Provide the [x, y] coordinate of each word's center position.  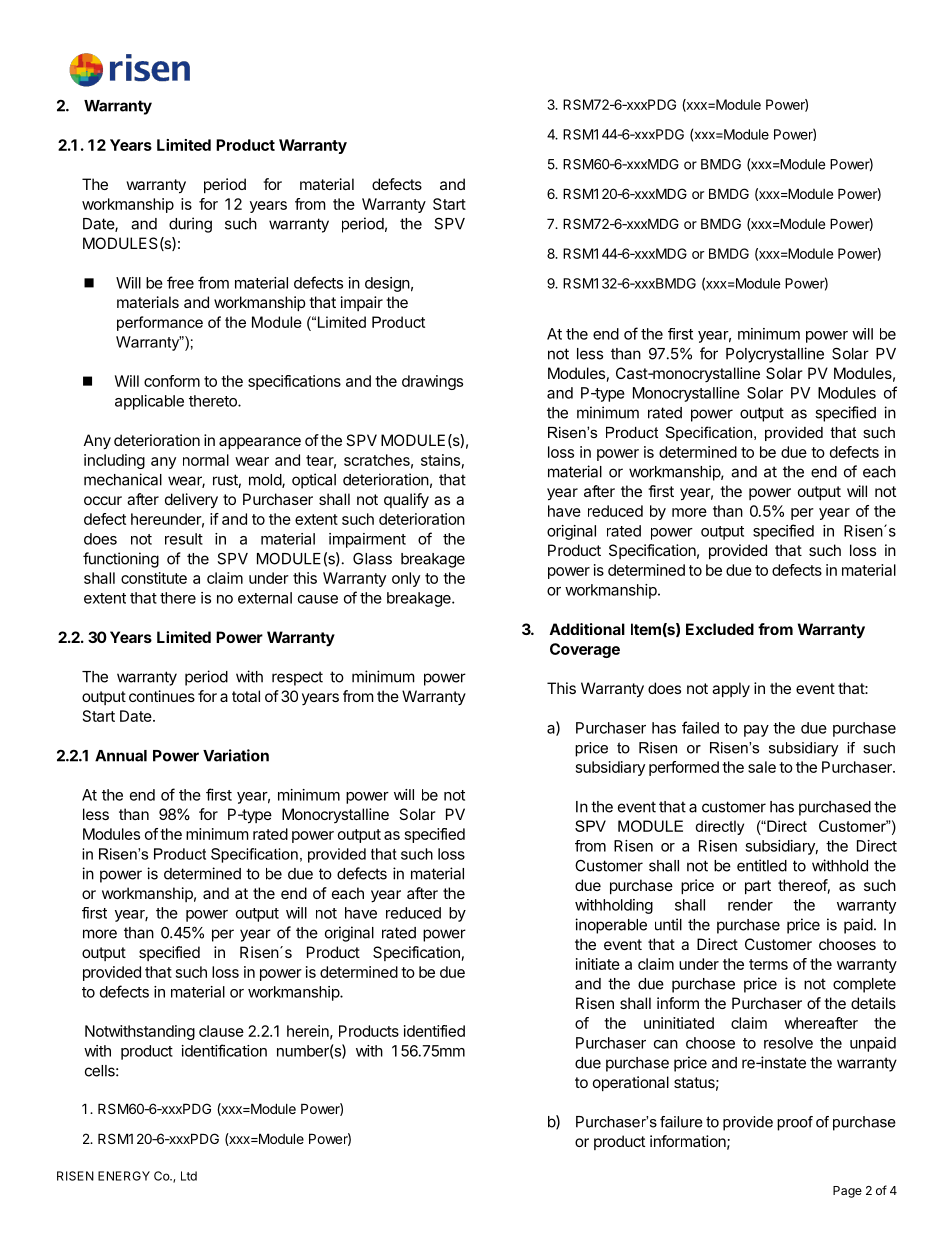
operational [631, 1083]
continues [162, 696]
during [190, 225]
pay [756, 731]
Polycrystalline [775, 355]
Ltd [189, 1176]
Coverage [585, 650]
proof [795, 1123]
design [387, 284]
